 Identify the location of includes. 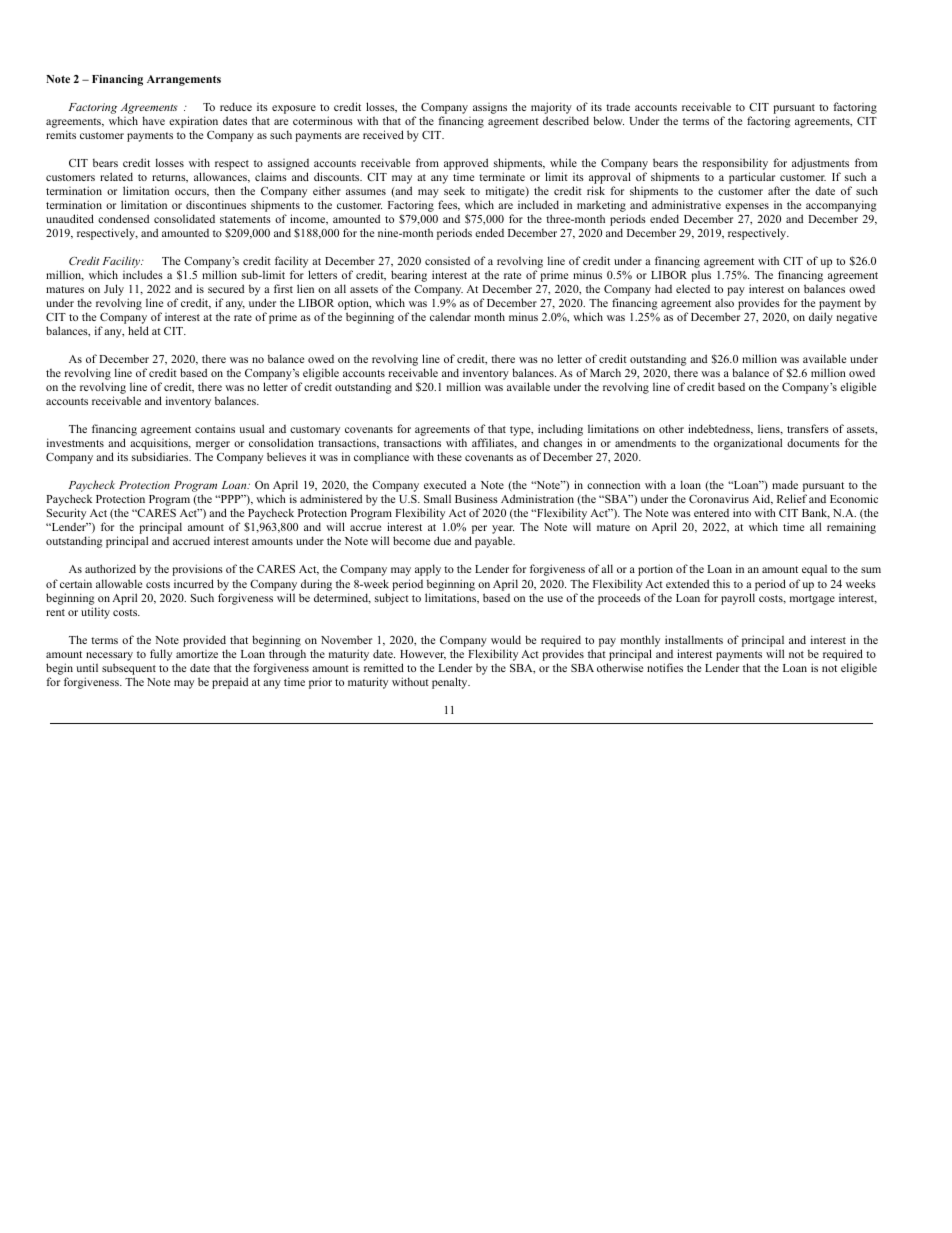
(143, 274).
